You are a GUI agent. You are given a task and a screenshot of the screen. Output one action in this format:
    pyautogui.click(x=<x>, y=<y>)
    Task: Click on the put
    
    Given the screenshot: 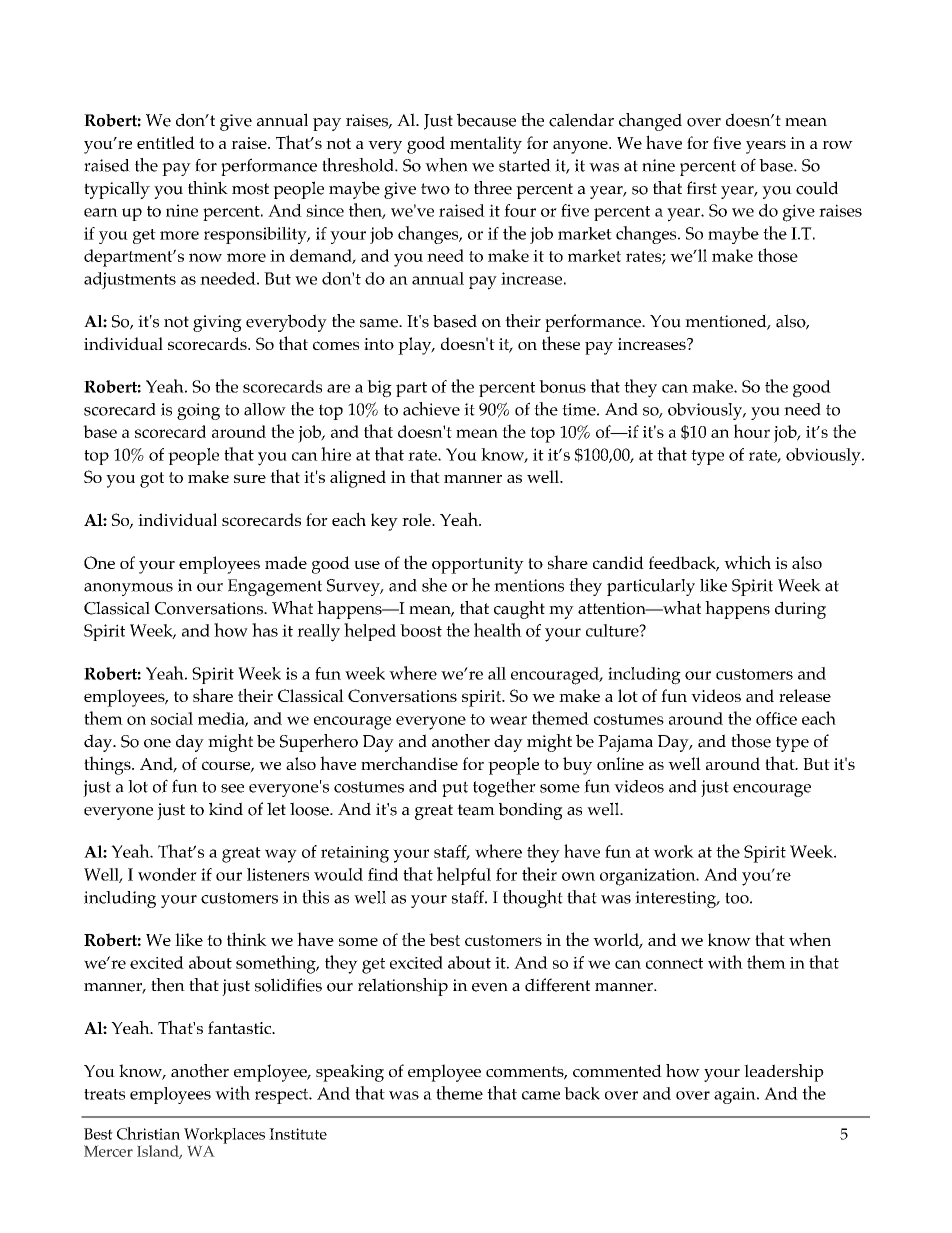 What is the action you would take?
    pyautogui.click(x=455, y=789)
